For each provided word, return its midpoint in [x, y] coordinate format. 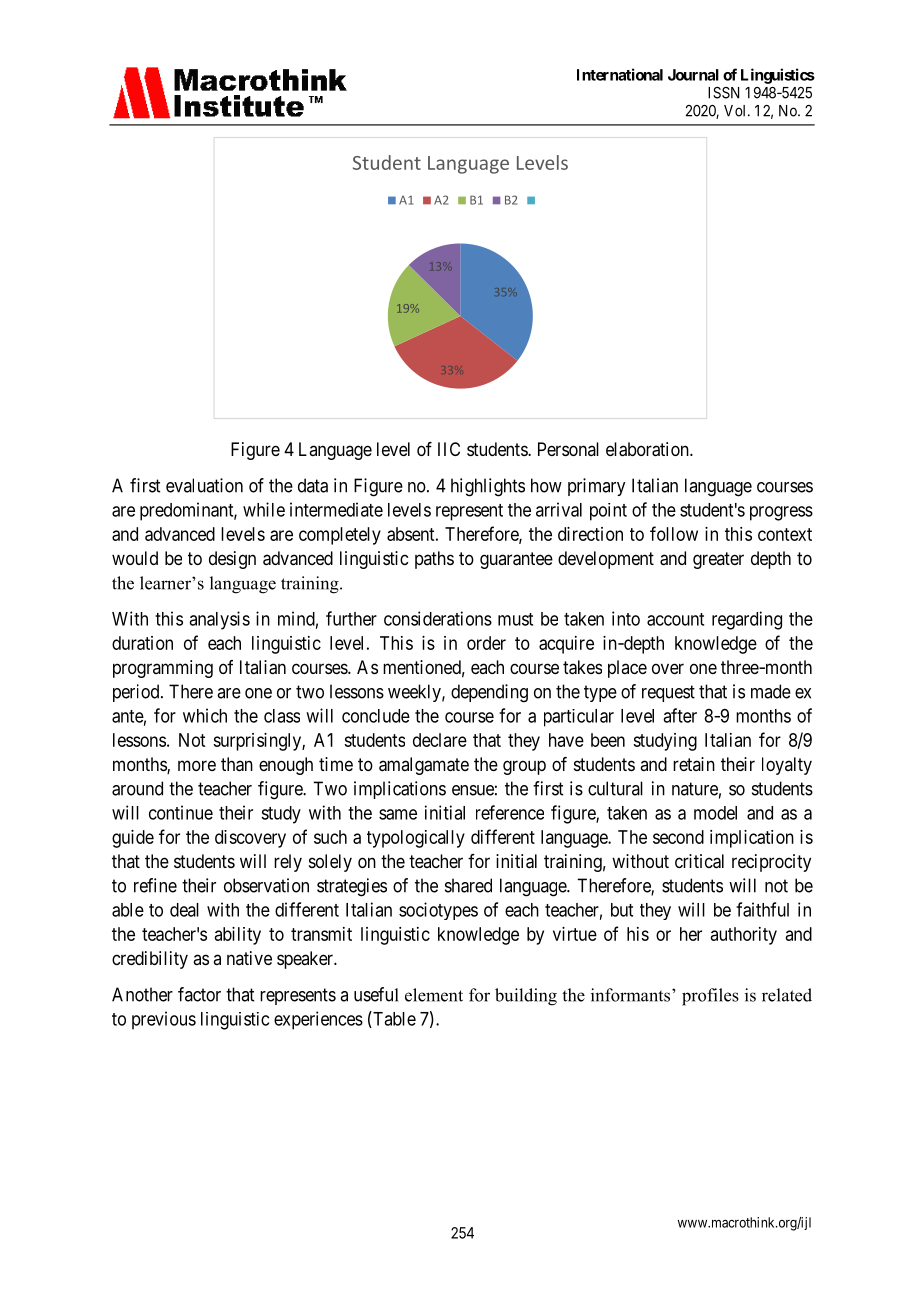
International [620, 74]
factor [199, 994]
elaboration [648, 449]
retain [694, 764]
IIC [449, 449]
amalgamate [424, 766]
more [197, 765]
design [232, 560]
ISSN [723, 93]
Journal [693, 75]
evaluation [204, 485]
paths [434, 560]
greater [718, 560]
